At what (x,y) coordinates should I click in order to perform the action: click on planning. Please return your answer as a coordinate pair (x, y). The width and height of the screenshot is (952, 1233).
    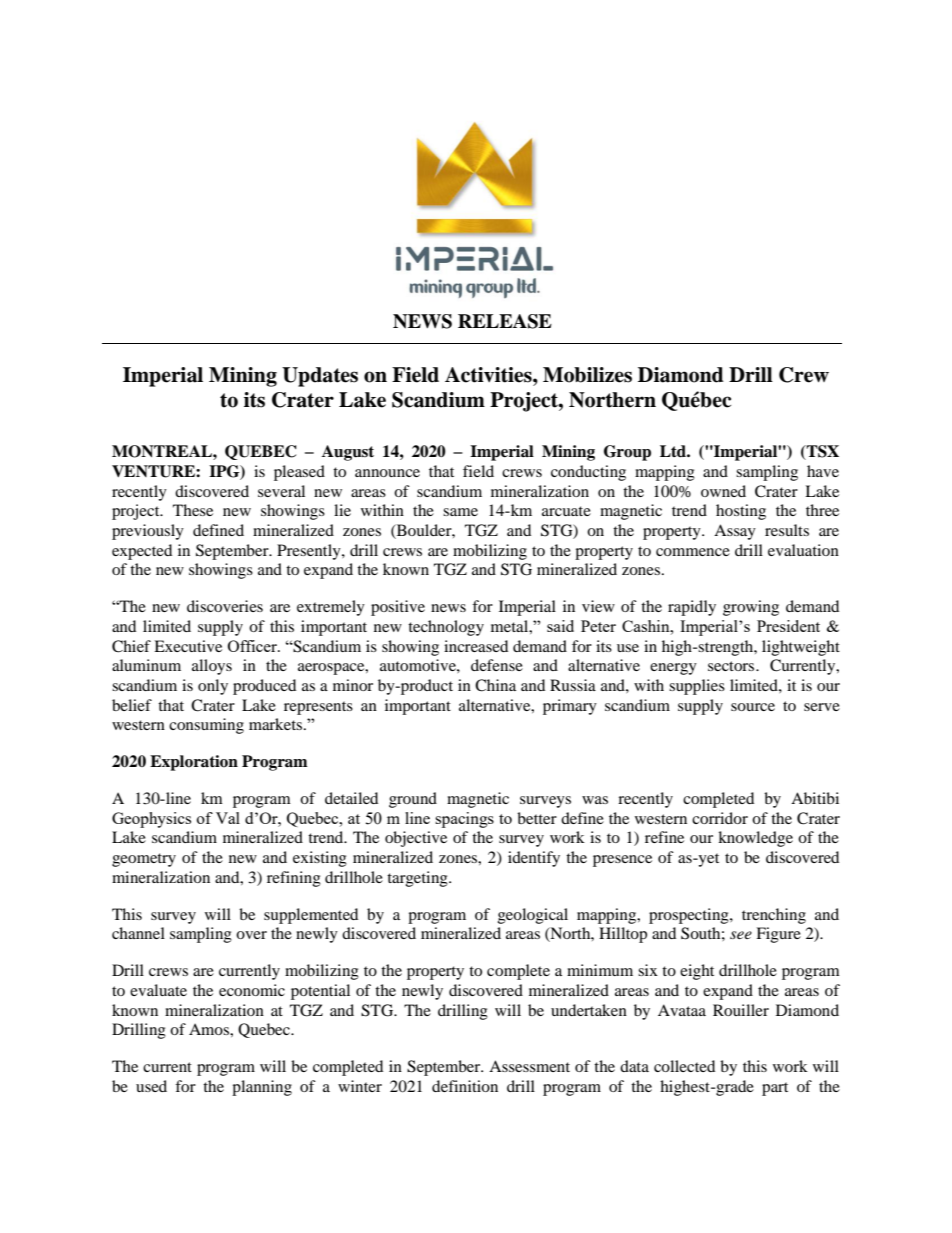
    Looking at the image, I should click on (262, 1088).
